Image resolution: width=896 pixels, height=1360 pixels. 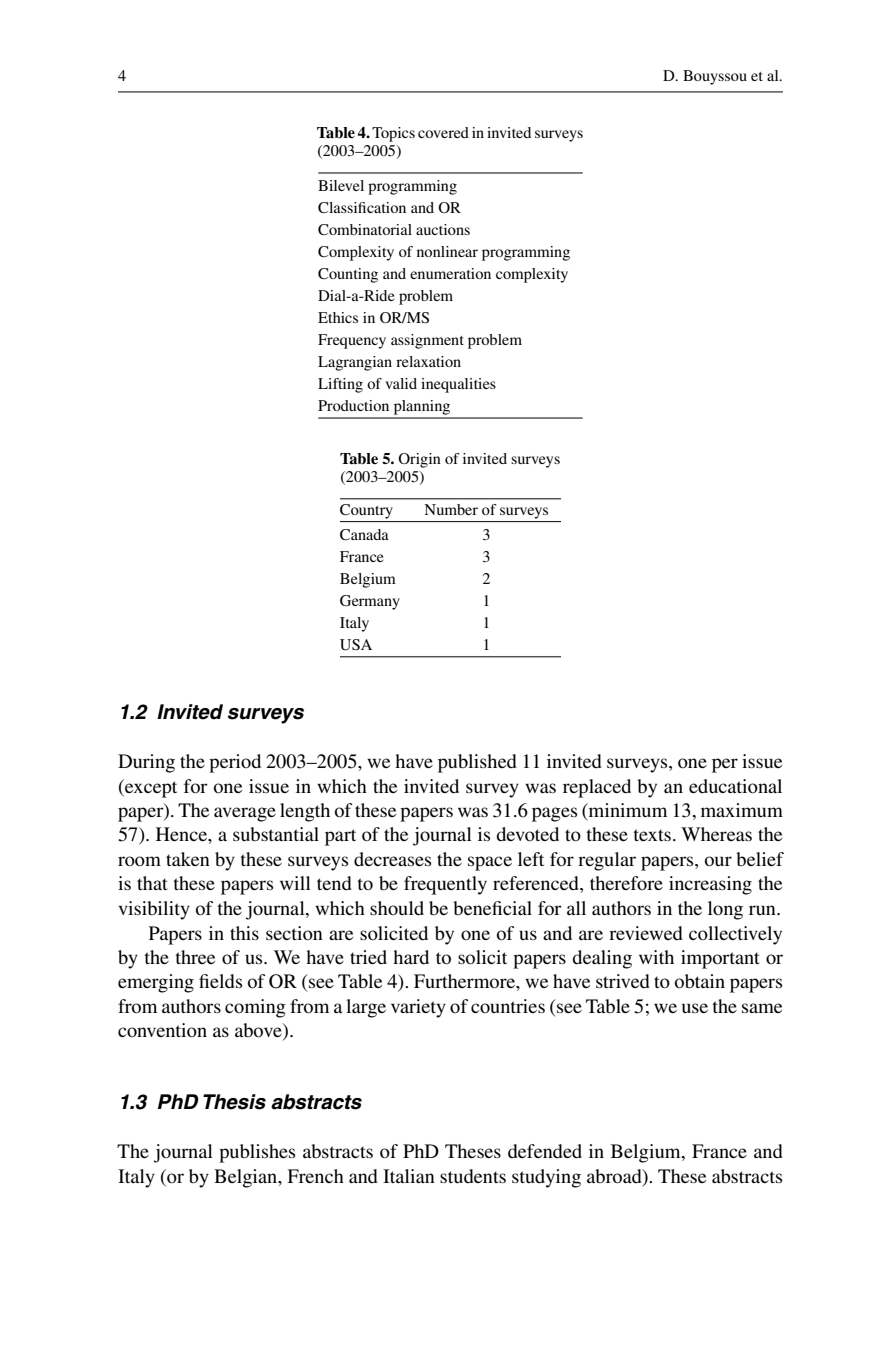 I want to click on auctions, so click(x=443, y=229).
